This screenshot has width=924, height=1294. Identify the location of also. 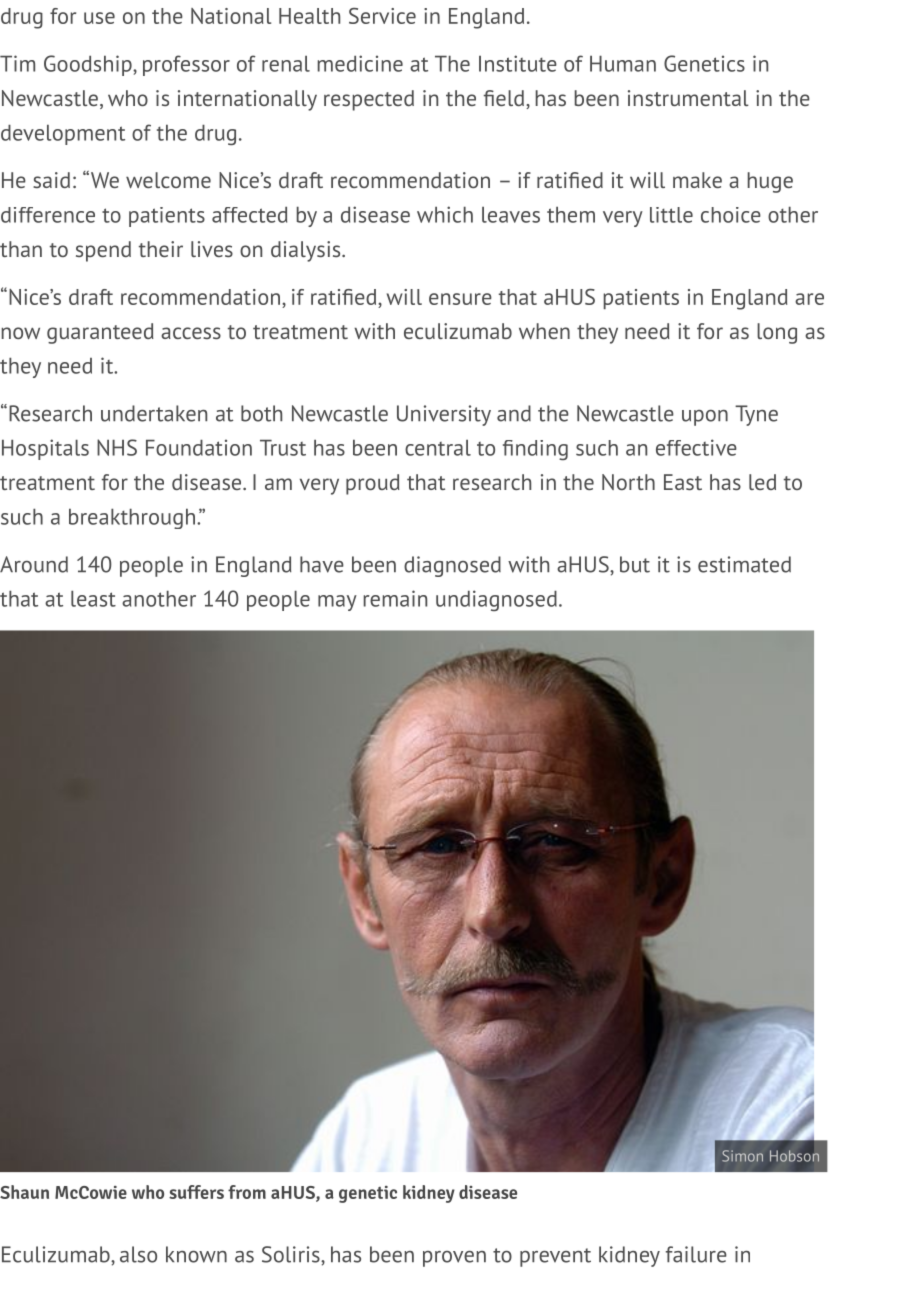
(138, 1254).
